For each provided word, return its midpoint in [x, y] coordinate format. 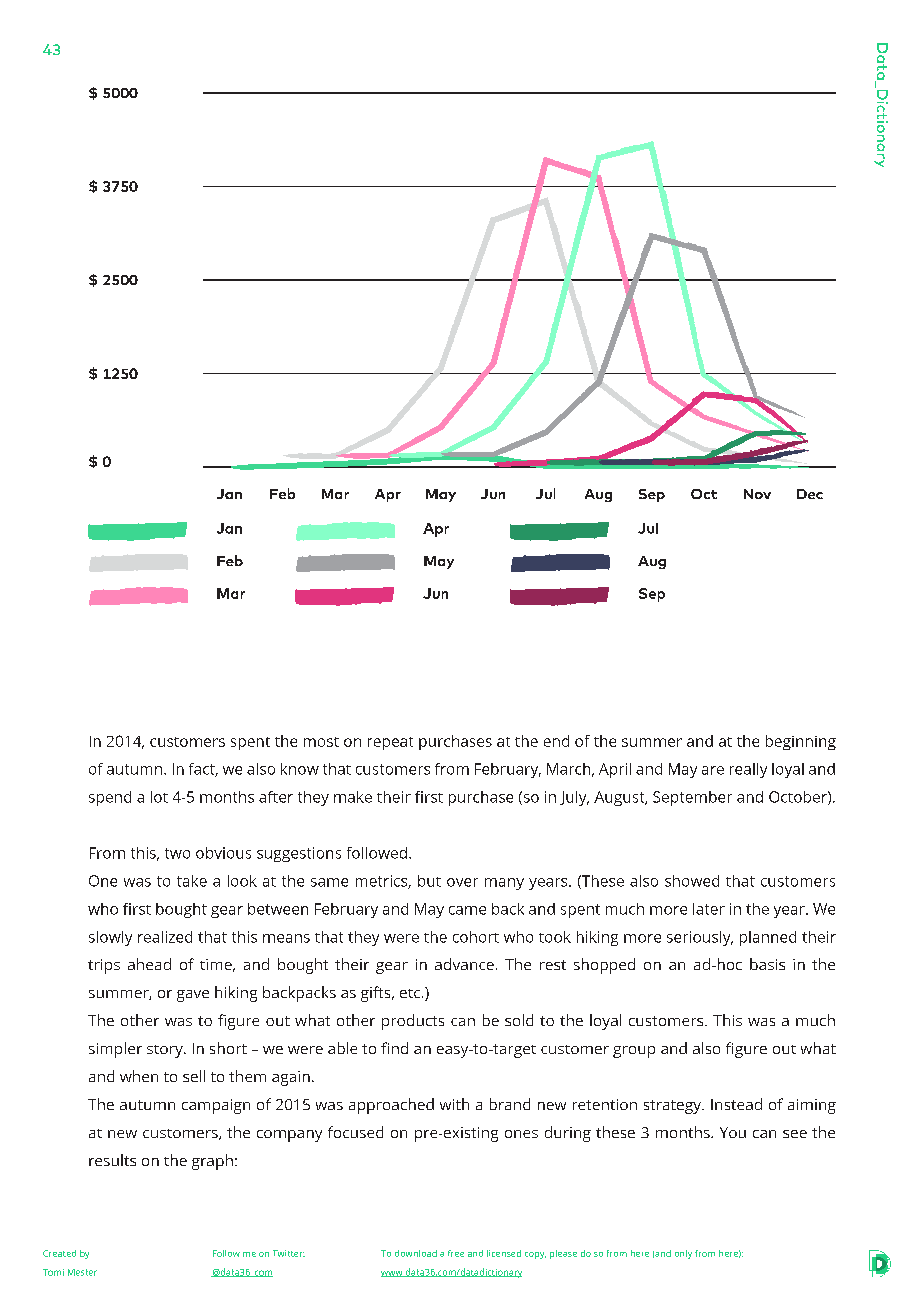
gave [193, 996]
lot [159, 797]
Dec [810, 494]
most [321, 742]
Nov [757, 494]
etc [411, 993]
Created [59, 1253]
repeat [390, 743]
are [713, 770]
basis [767, 964]
